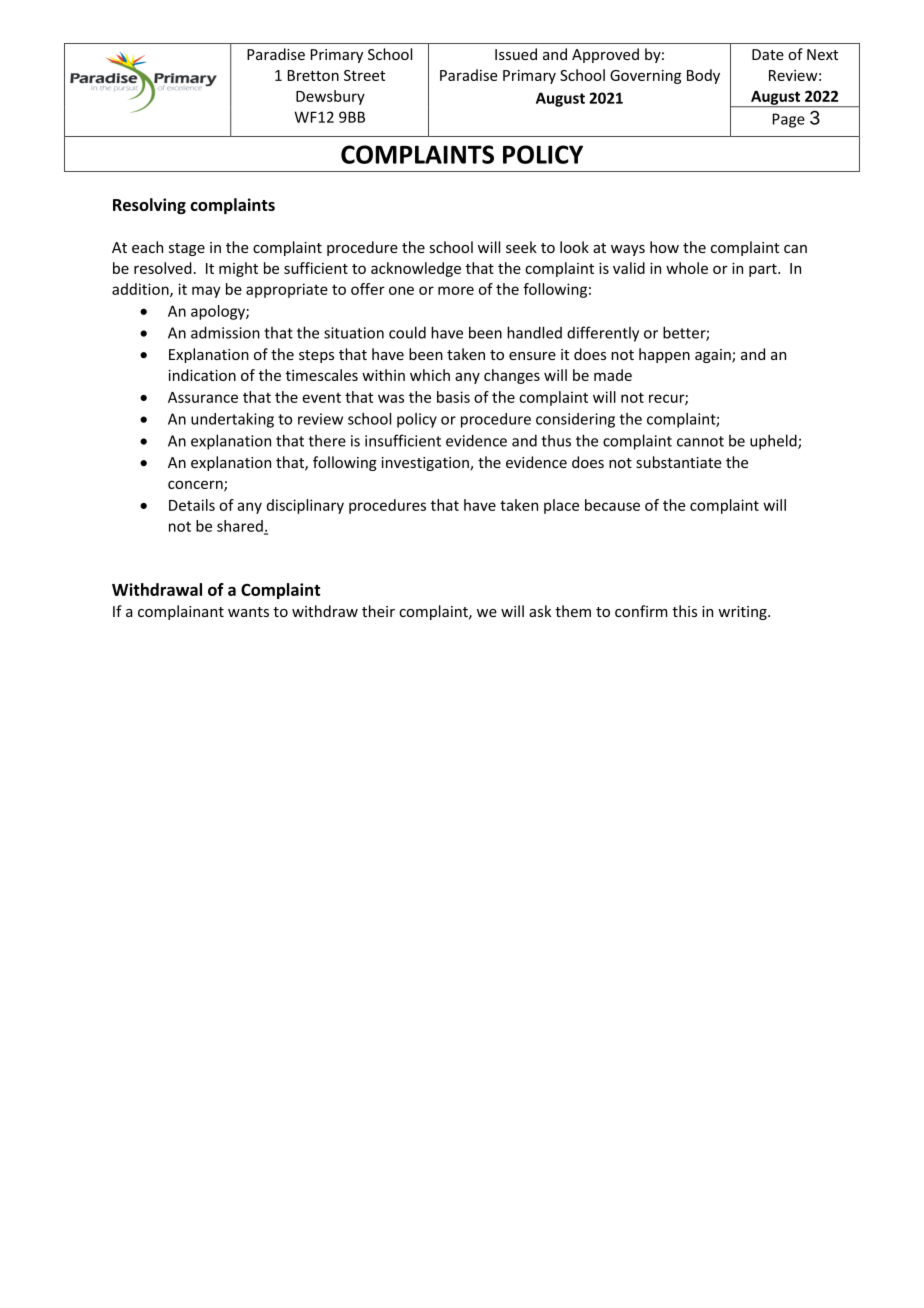  What do you see at coordinates (192, 505) in the document?
I see `Details` at bounding box center [192, 505].
